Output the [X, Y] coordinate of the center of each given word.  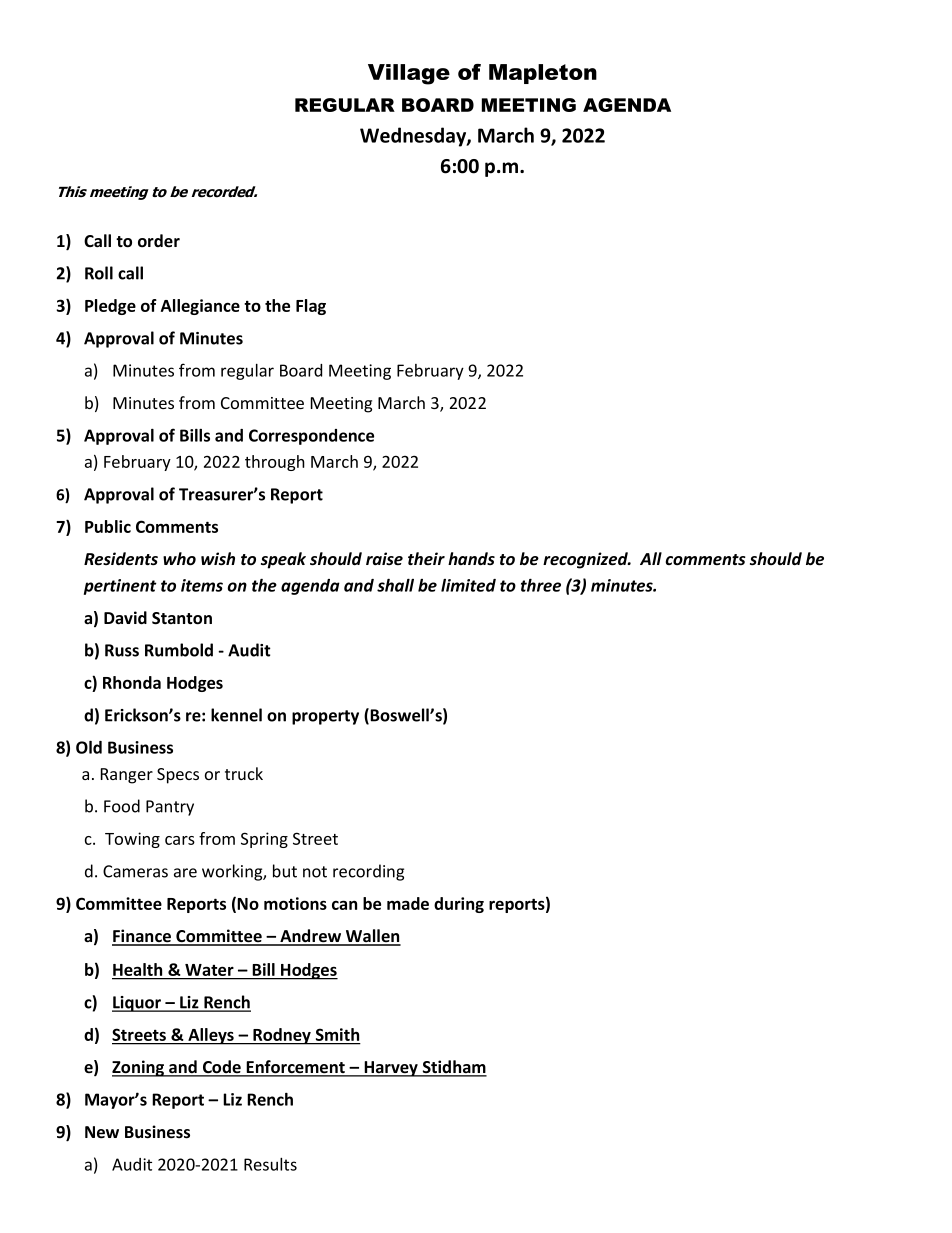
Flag [311, 307]
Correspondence [311, 437]
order [159, 241]
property [325, 717]
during [459, 905]
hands [471, 559]
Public [108, 526]
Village [409, 74]
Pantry [170, 808]
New [102, 1132]
